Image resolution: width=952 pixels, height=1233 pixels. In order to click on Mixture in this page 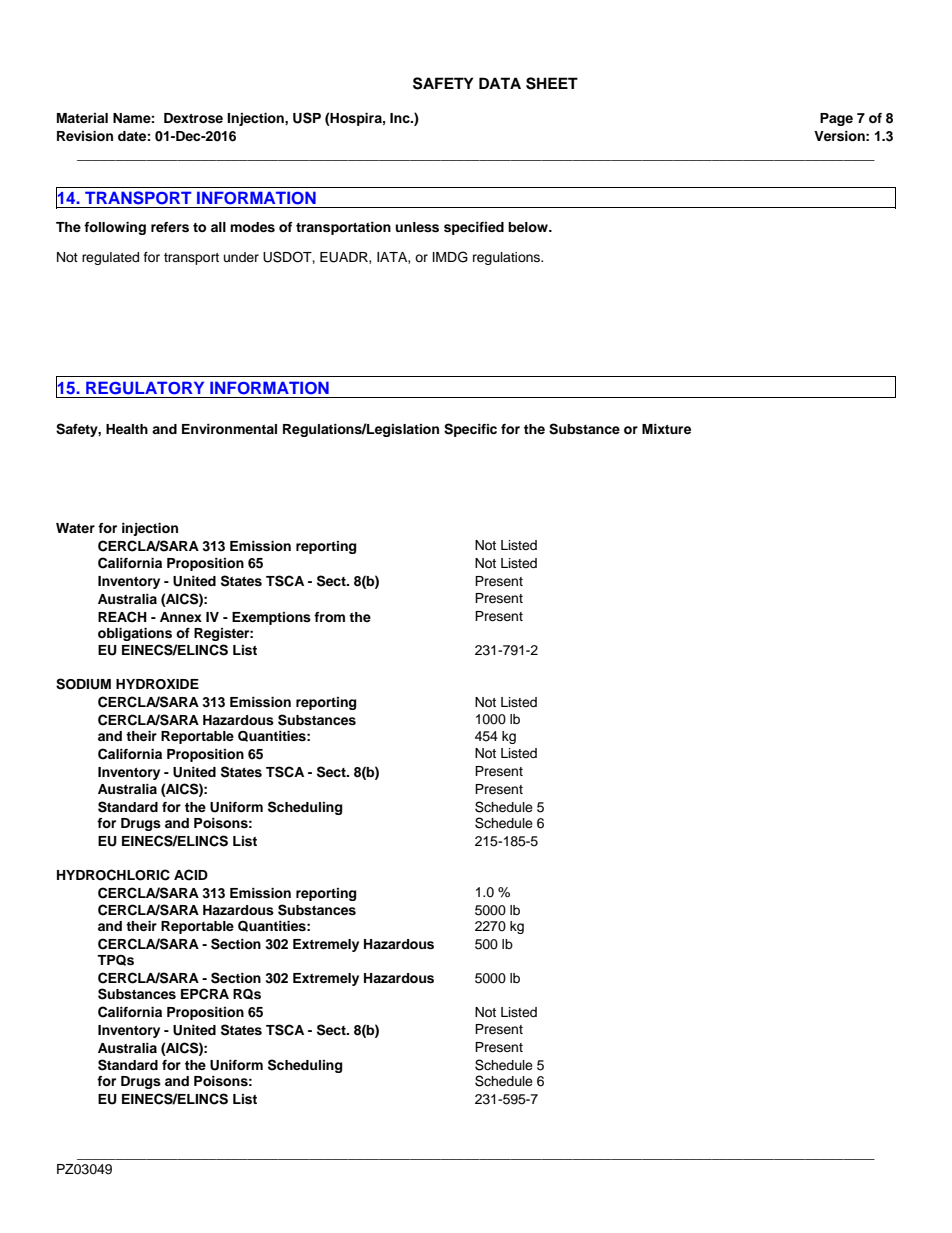, I will do `click(666, 429)`.
